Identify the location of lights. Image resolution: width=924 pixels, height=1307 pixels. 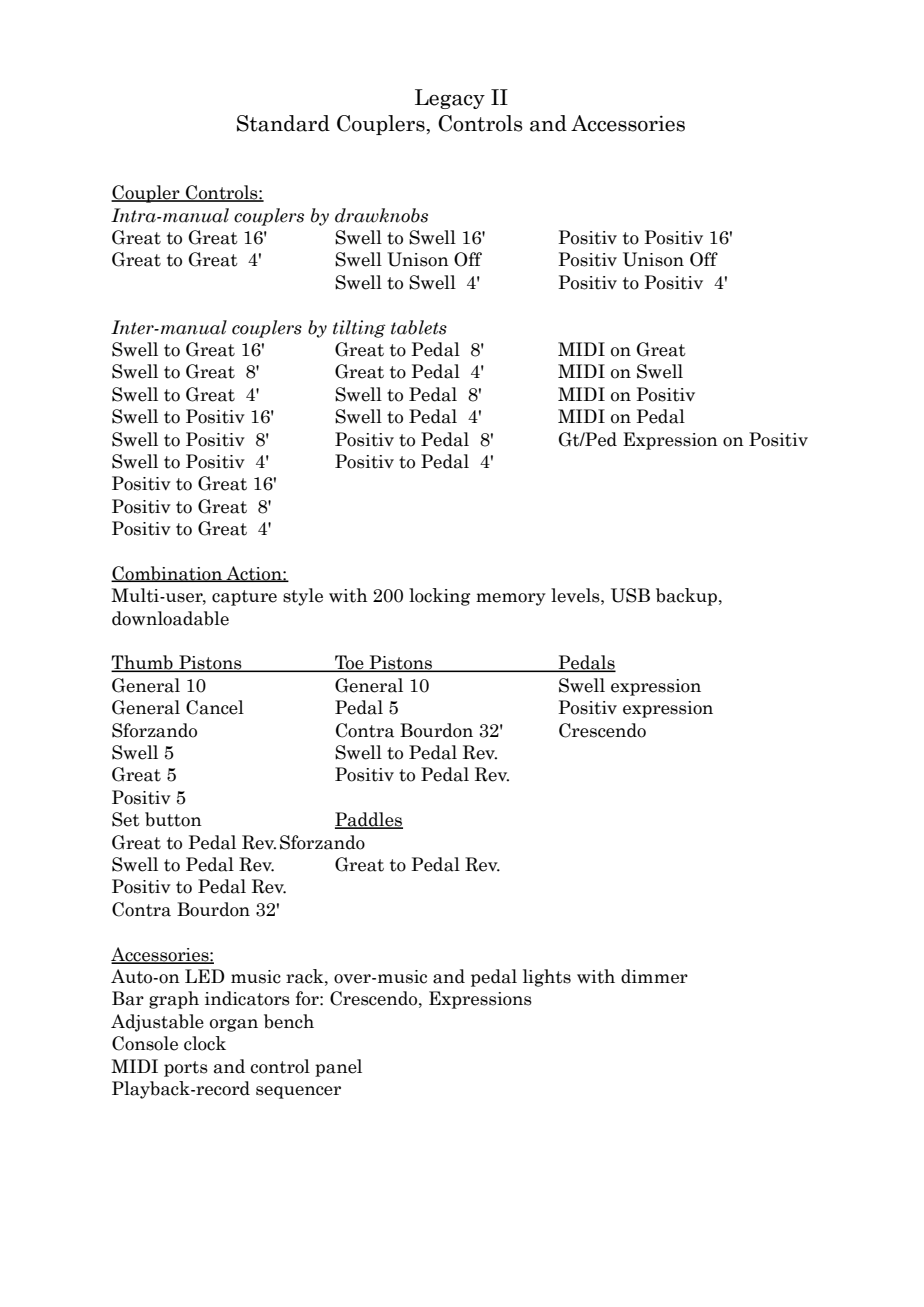
(547, 978).
